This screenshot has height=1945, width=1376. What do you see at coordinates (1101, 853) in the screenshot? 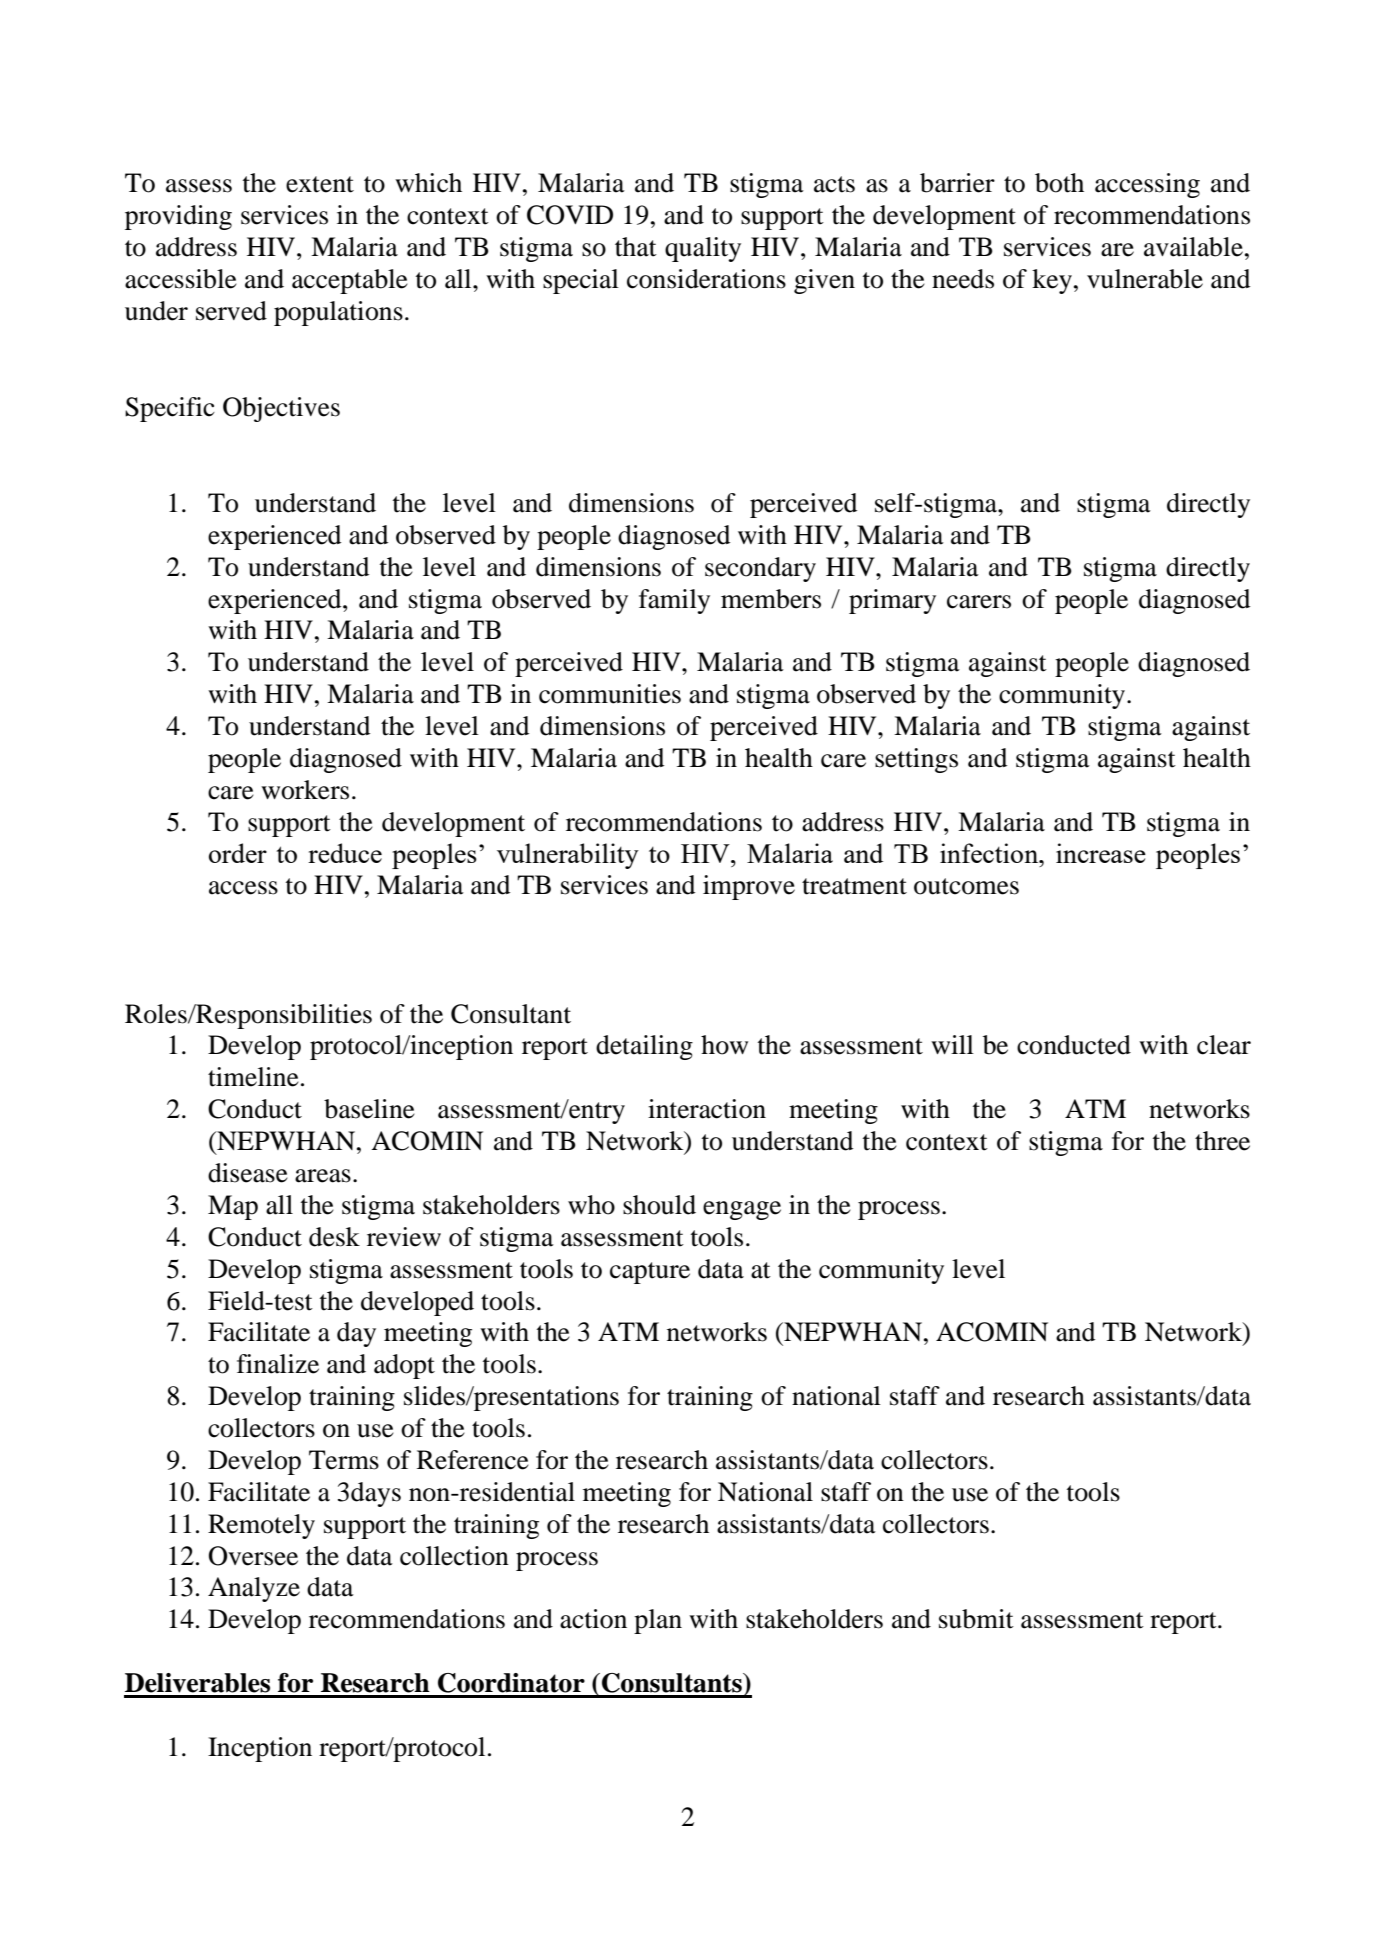
I see `increase` at bounding box center [1101, 853].
